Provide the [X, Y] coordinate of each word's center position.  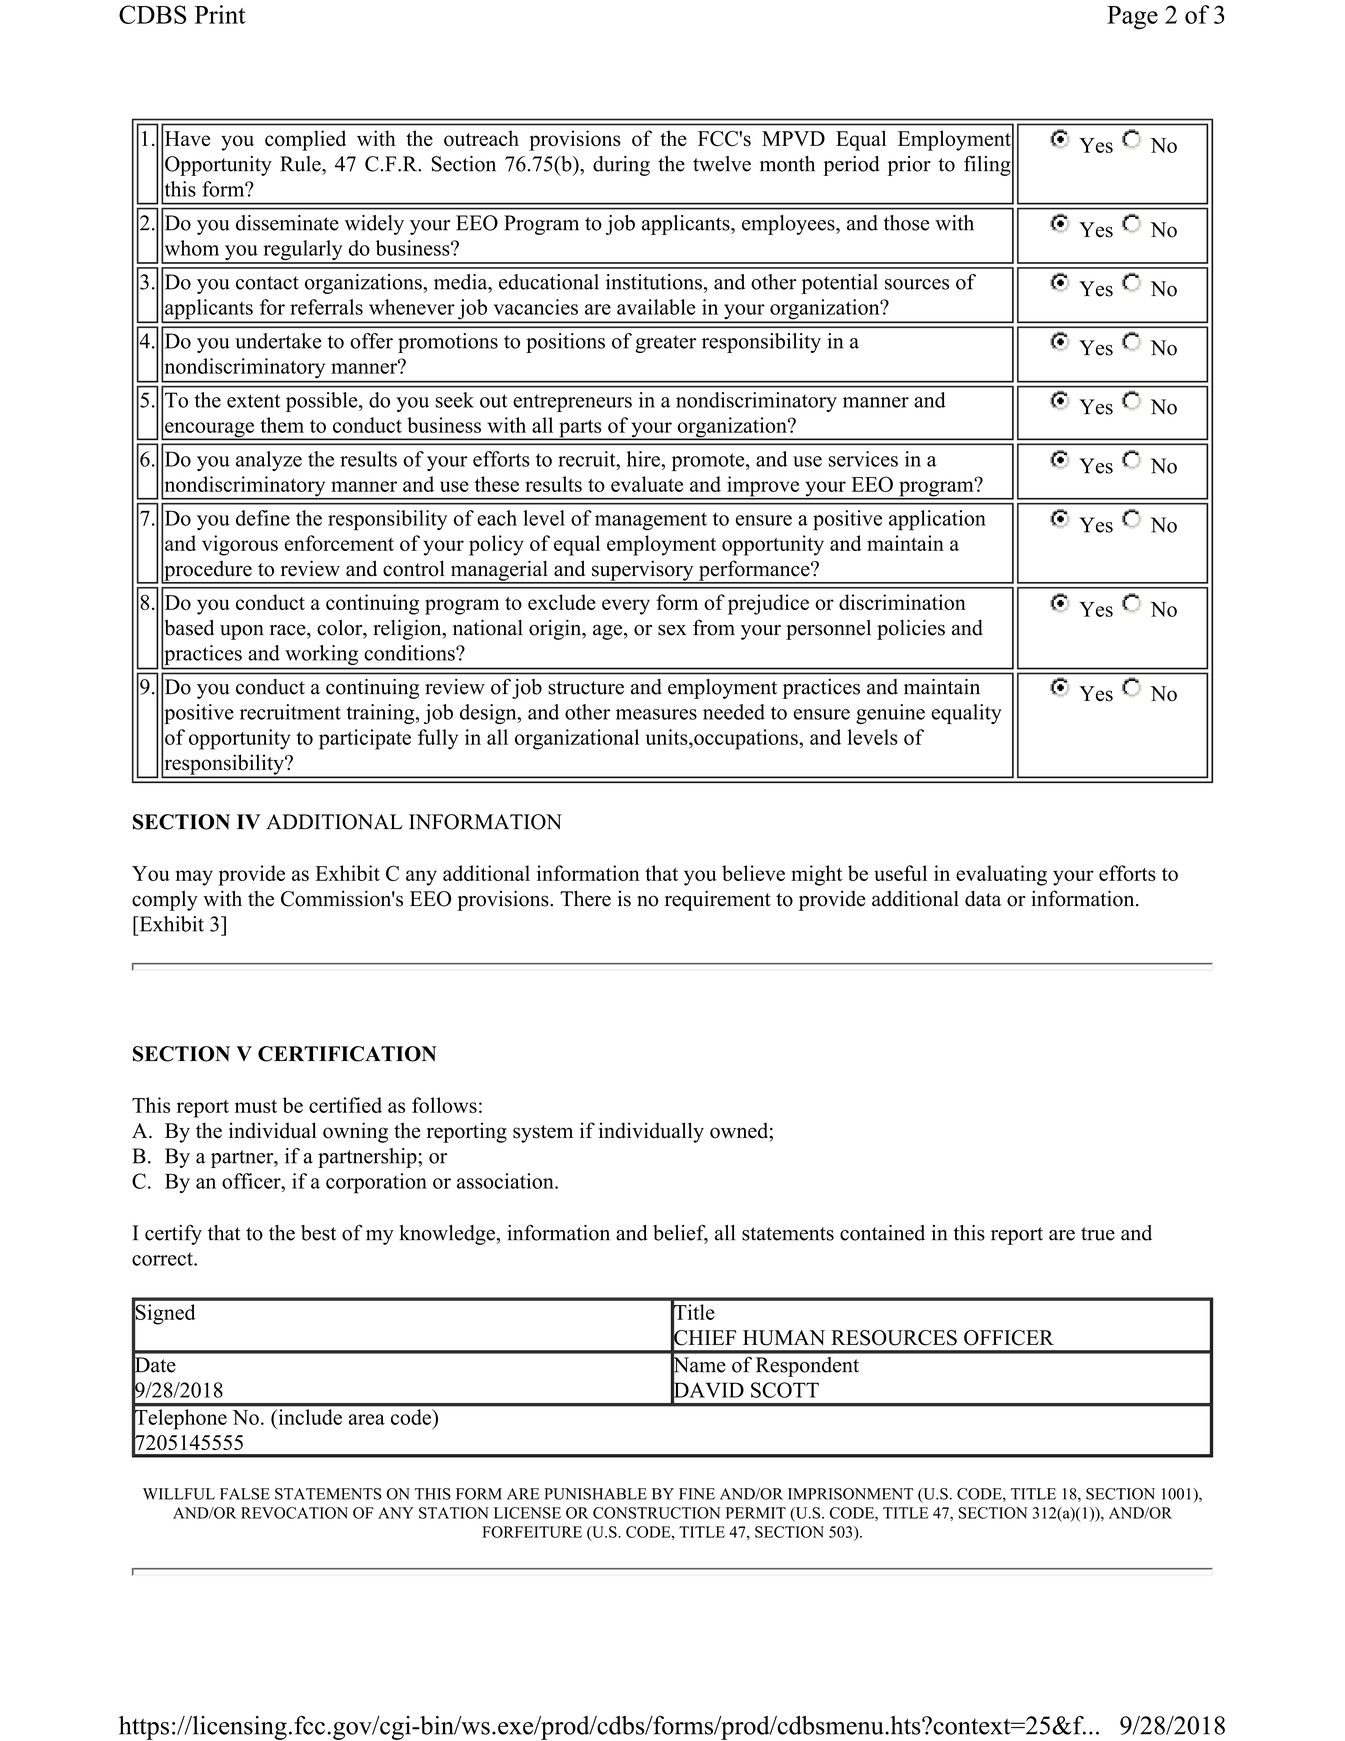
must [256, 1106]
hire [644, 459]
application [937, 520]
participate [365, 739]
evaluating [1001, 875]
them [282, 425]
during [621, 166]
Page [1132, 18]
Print [220, 14]
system [543, 1134]
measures [656, 714]
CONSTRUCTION [657, 1513]
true [1098, 1234]
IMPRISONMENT [851, 1494]
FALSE [245, 1494]
